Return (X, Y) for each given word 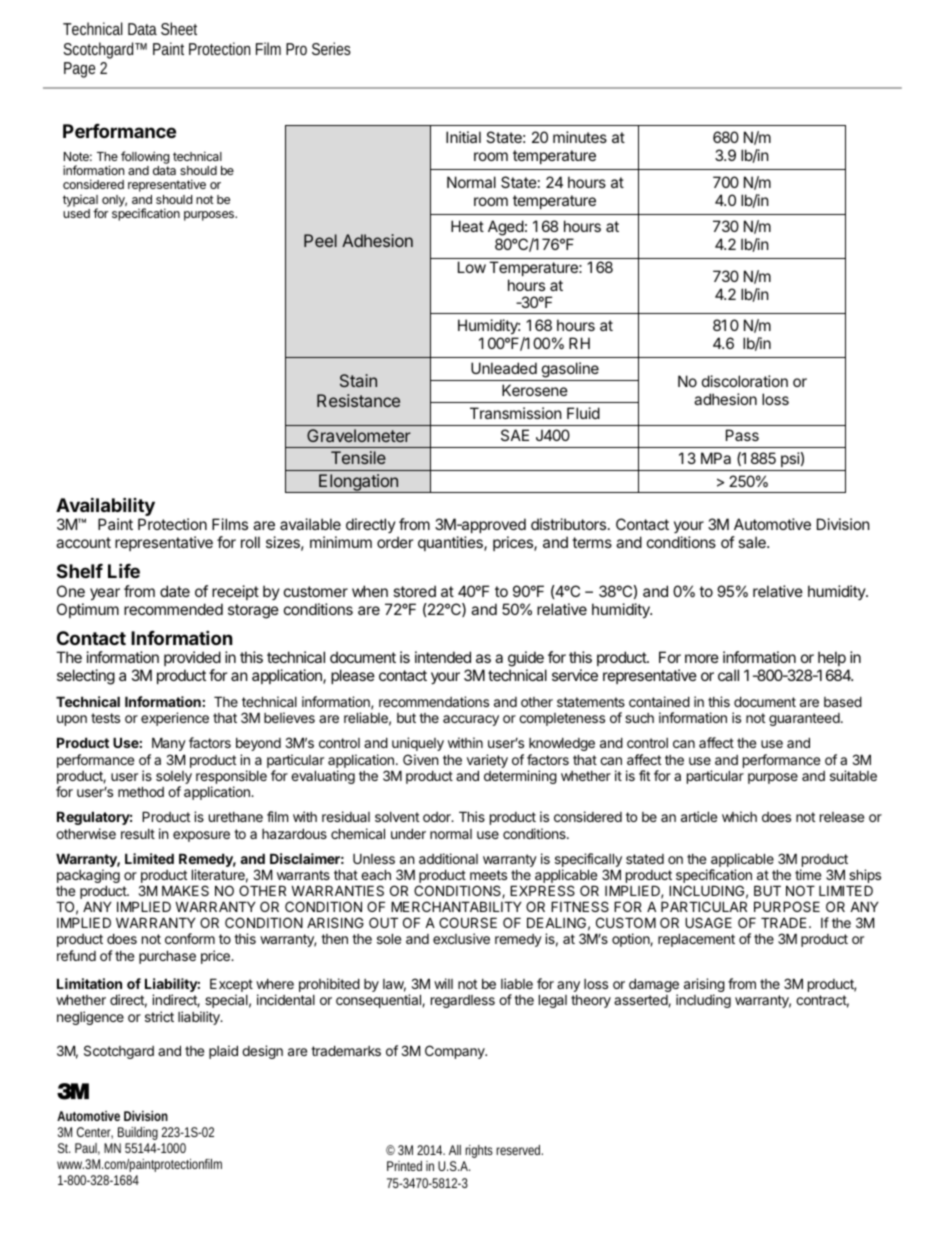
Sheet (179, 28)
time (808, 874)
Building (138, 1133)
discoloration (745, 381)
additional (448, 858)
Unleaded (504, 368)
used (76, 213)
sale (753, 542)
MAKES (185, 890)
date (175, 591)
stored (414, 591)
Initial (463, 137)
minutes (580, 137)
